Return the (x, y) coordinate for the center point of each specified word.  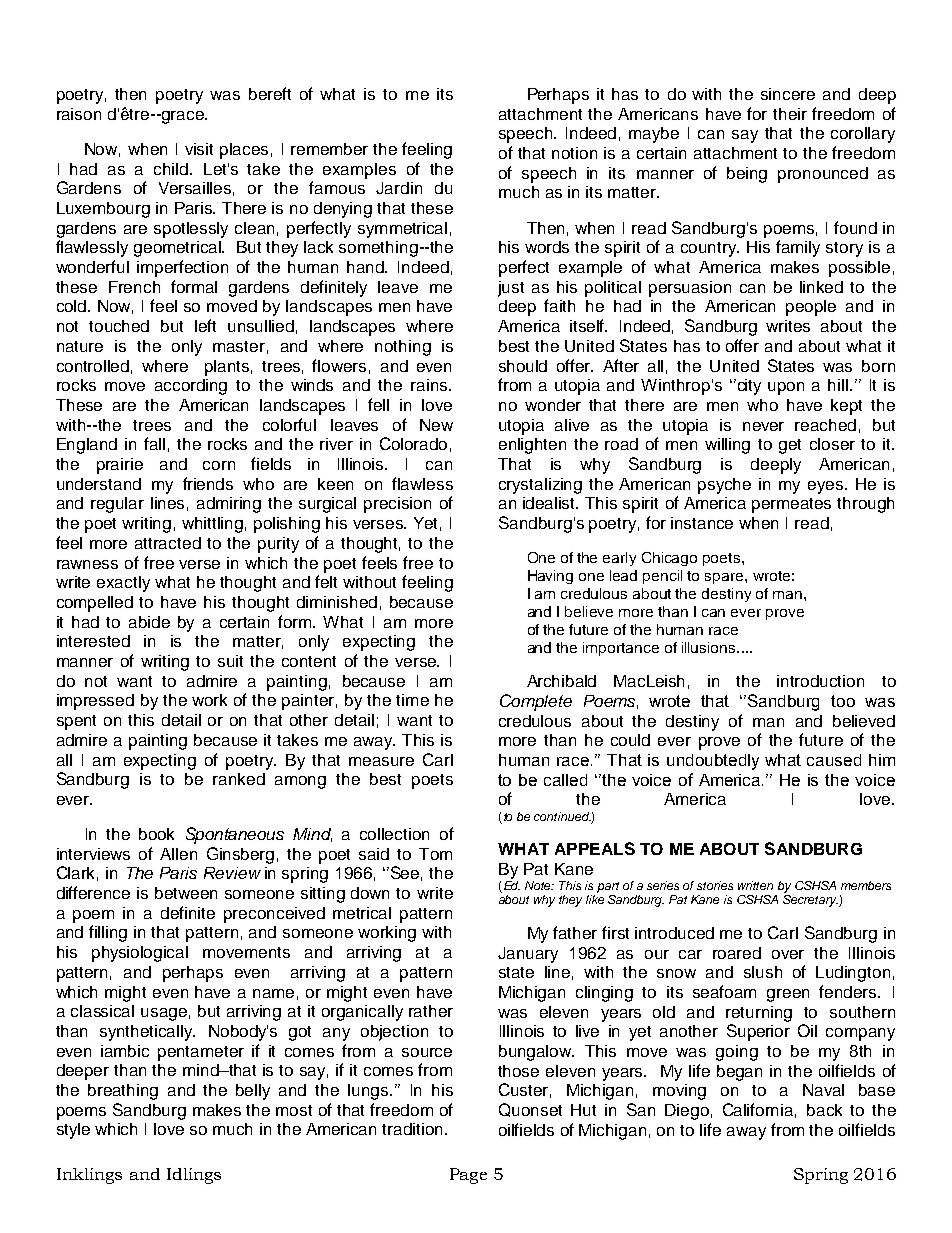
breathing (123, 1092)
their (790, 114)
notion (574, 153)
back (824, 1110)
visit (199, 149)
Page (468, 1176)
